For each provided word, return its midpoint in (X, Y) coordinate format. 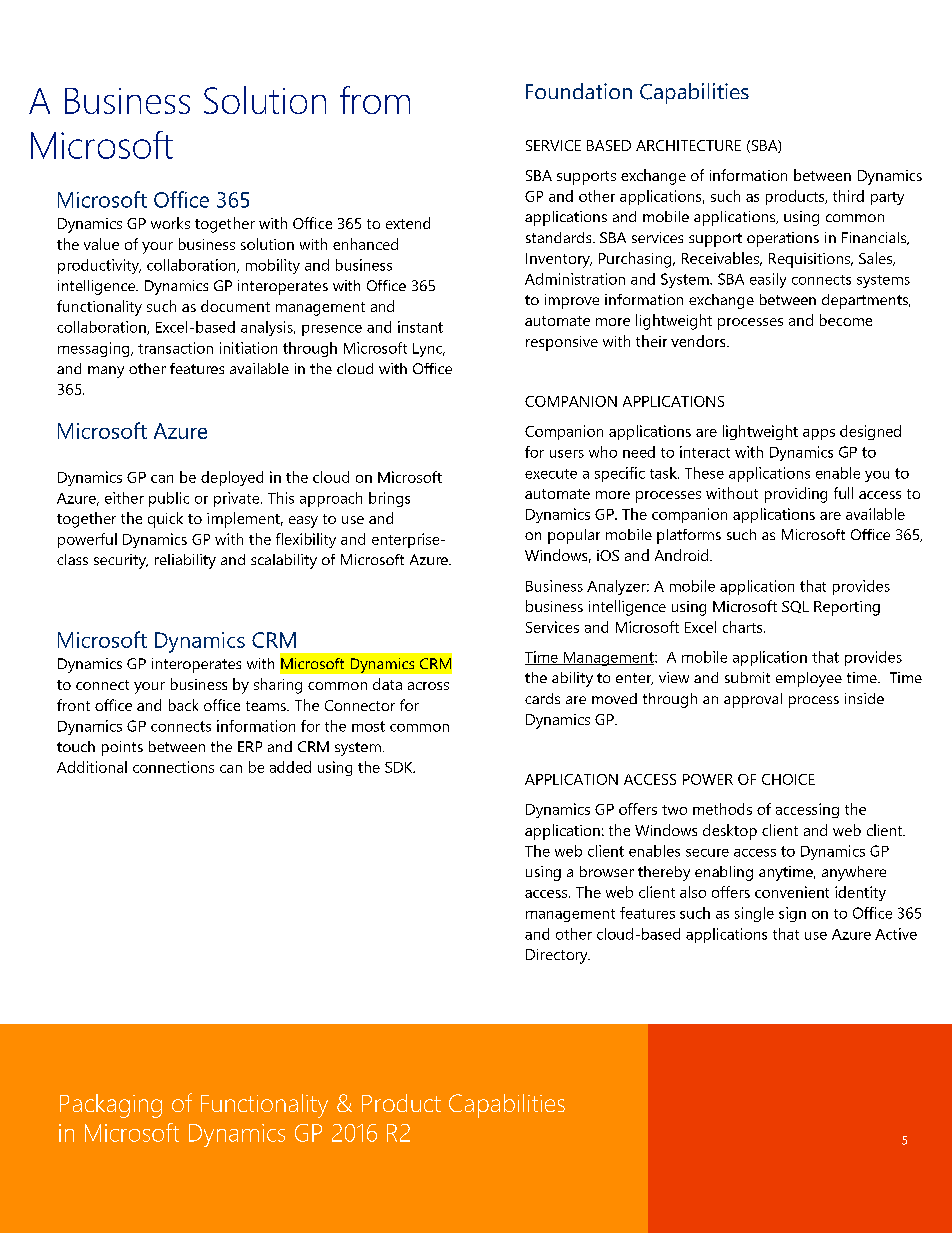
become (846, 320)
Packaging (111, 1106)
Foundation (579, 91)
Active (896, 934)
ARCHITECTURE (688, 145)
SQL (795, 607)
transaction (175, 348)
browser (607, 871)
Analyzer (617, 587)
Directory (558, 956)
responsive (562, 343)
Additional (92, 767)
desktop (730, 832)
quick (165, 520)
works (170, 223)
